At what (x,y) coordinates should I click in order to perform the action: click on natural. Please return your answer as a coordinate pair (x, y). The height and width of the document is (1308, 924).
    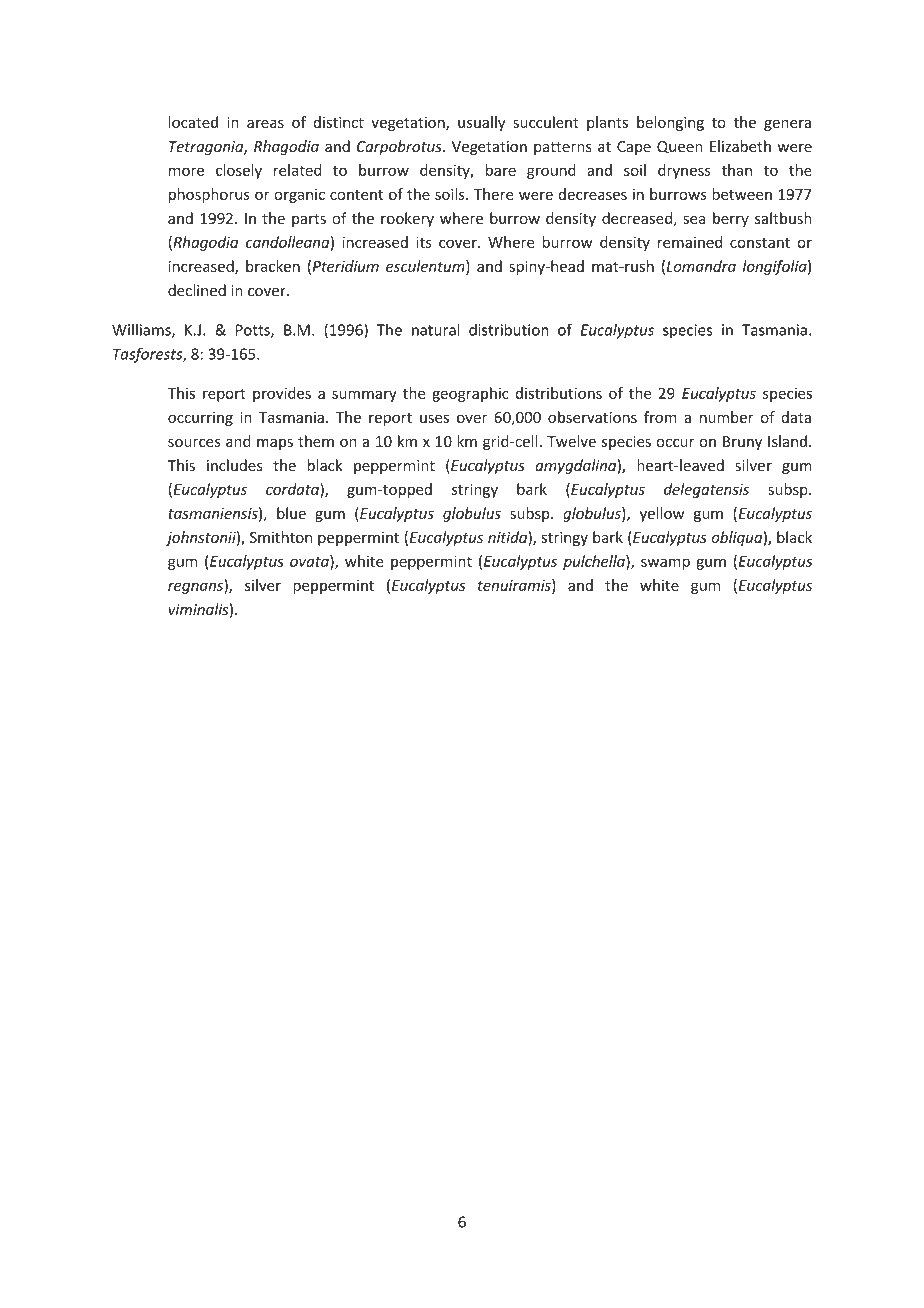
    Looking at the image, I should click on (436, 329).
